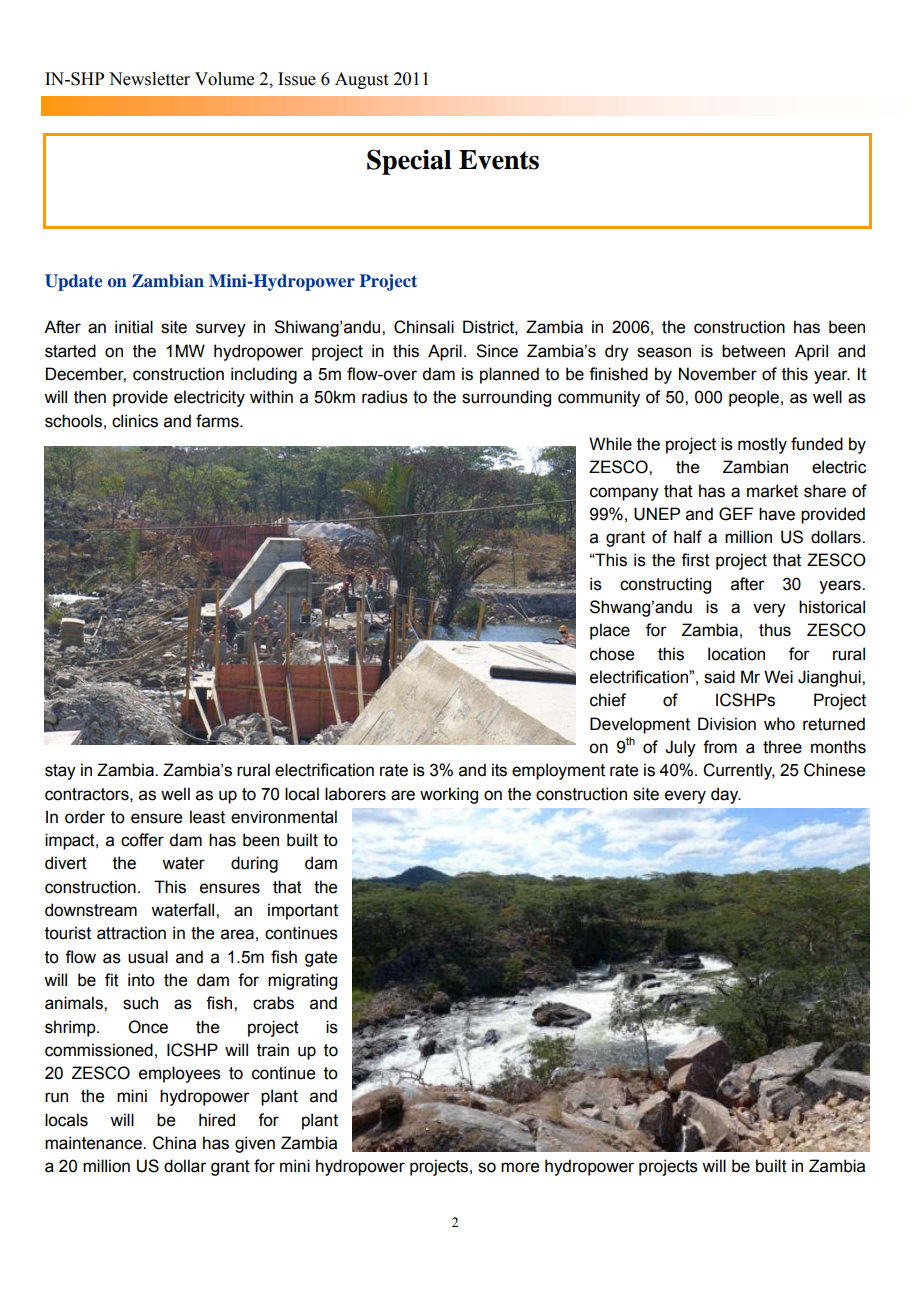 The width and height of the screenshot is (924, 1308). I want to click on stay, so click(60, 772).
